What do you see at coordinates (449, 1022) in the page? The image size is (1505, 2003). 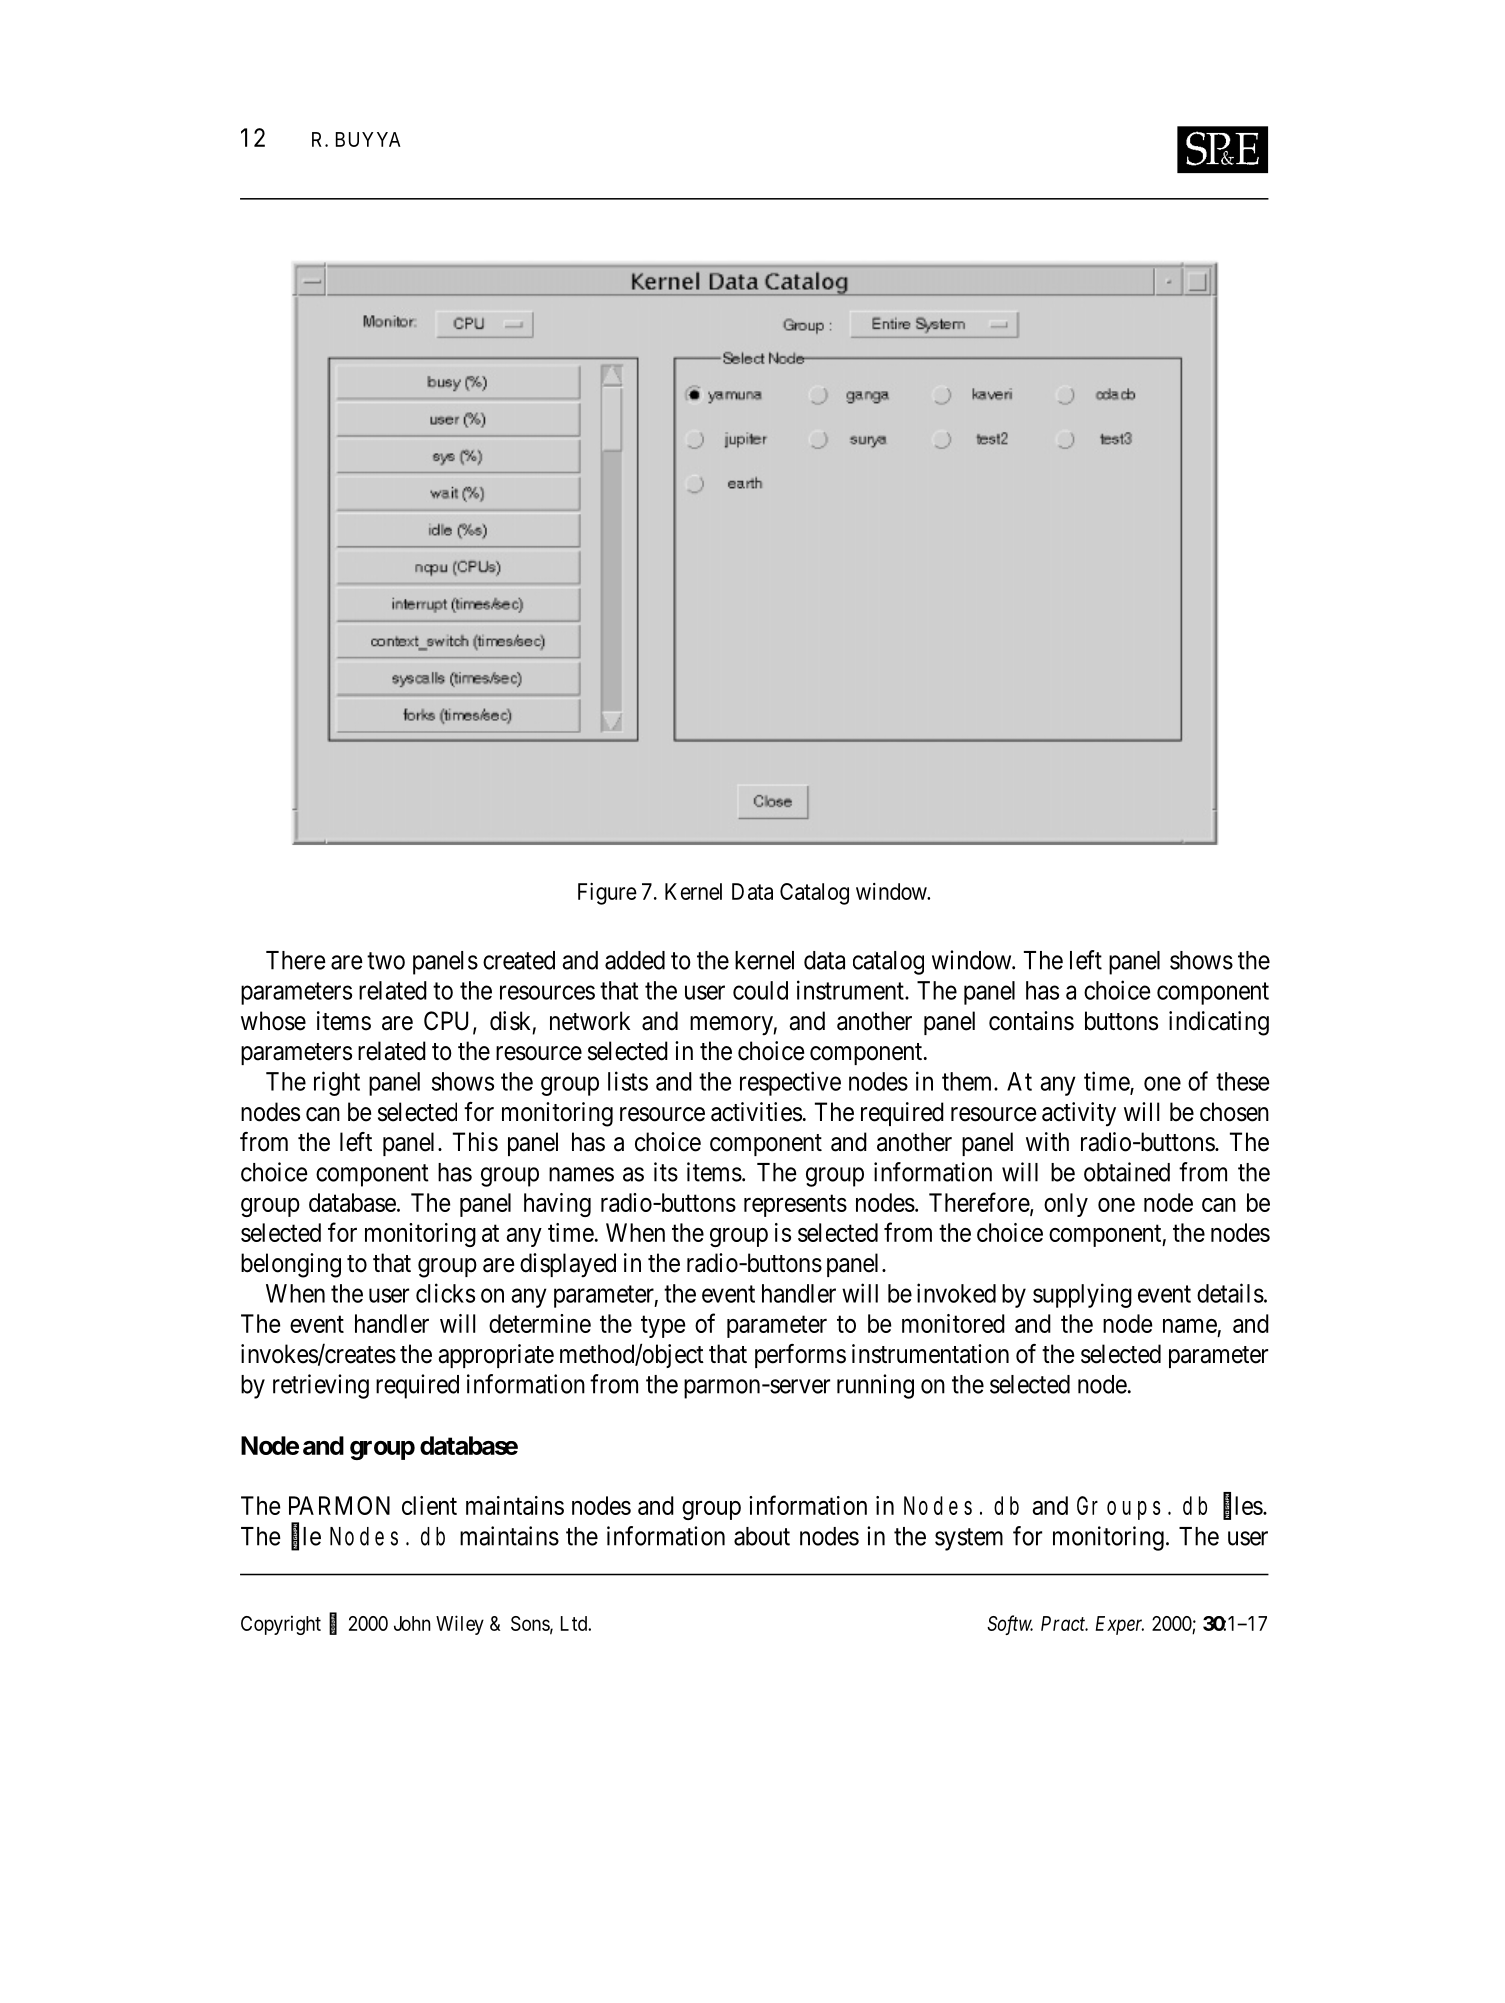 I see `CPU` at bounding box center [449, 1022].
